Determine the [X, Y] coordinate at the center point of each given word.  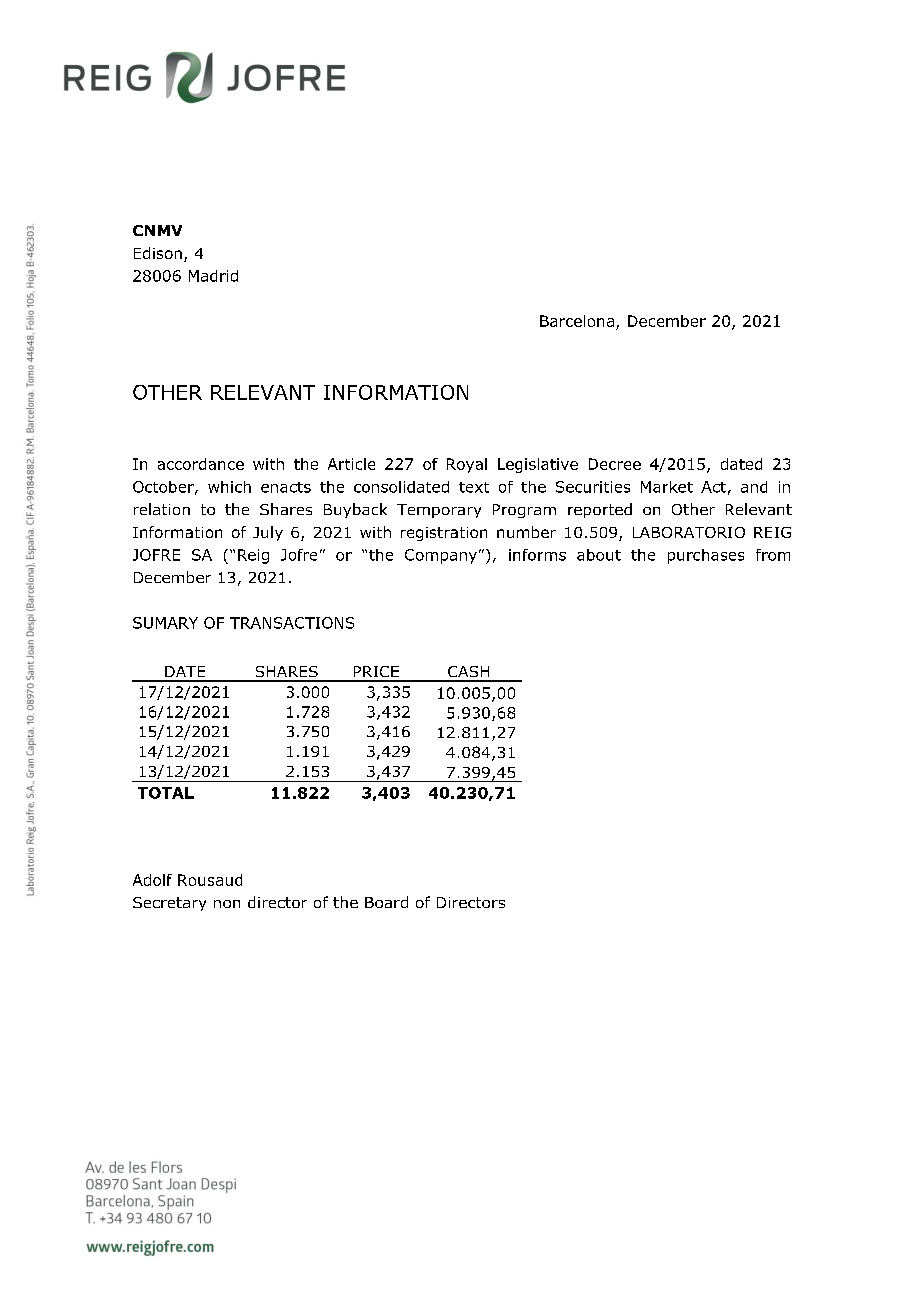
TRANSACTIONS [292, 623]
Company [441, 556]
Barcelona [577, 321]
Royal [467, 465]
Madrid [213, 276]
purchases [706, 556]
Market [667, 487]
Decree [615, 464]
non [227, 904]
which [229, 487]
